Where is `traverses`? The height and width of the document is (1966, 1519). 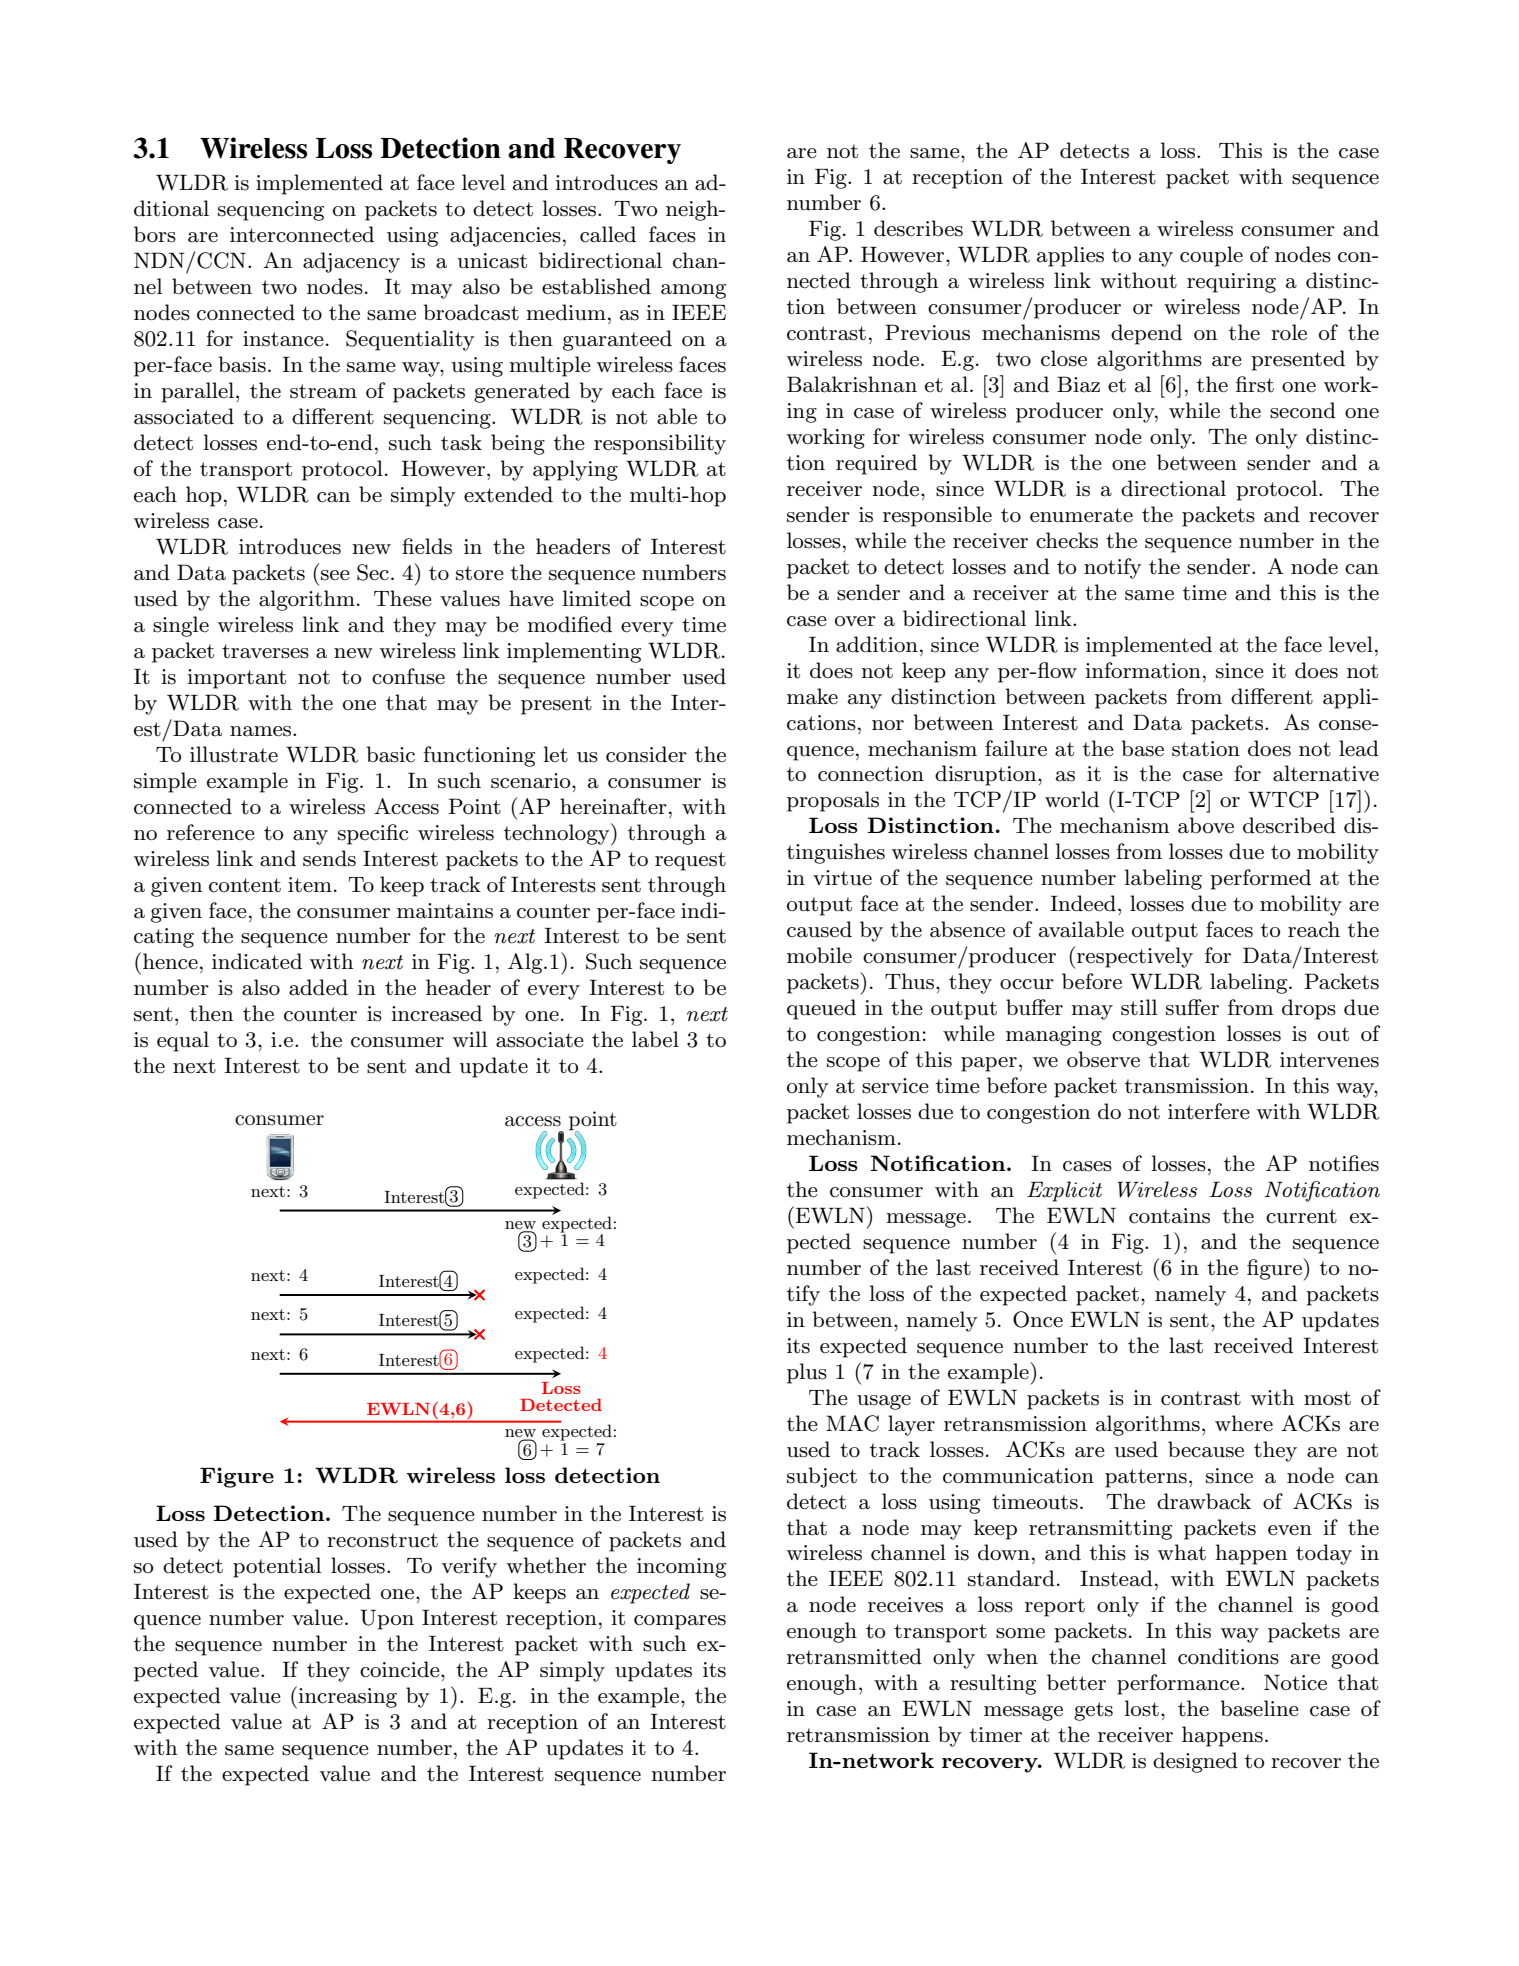
traverses is located at coordinates (265, 651).
